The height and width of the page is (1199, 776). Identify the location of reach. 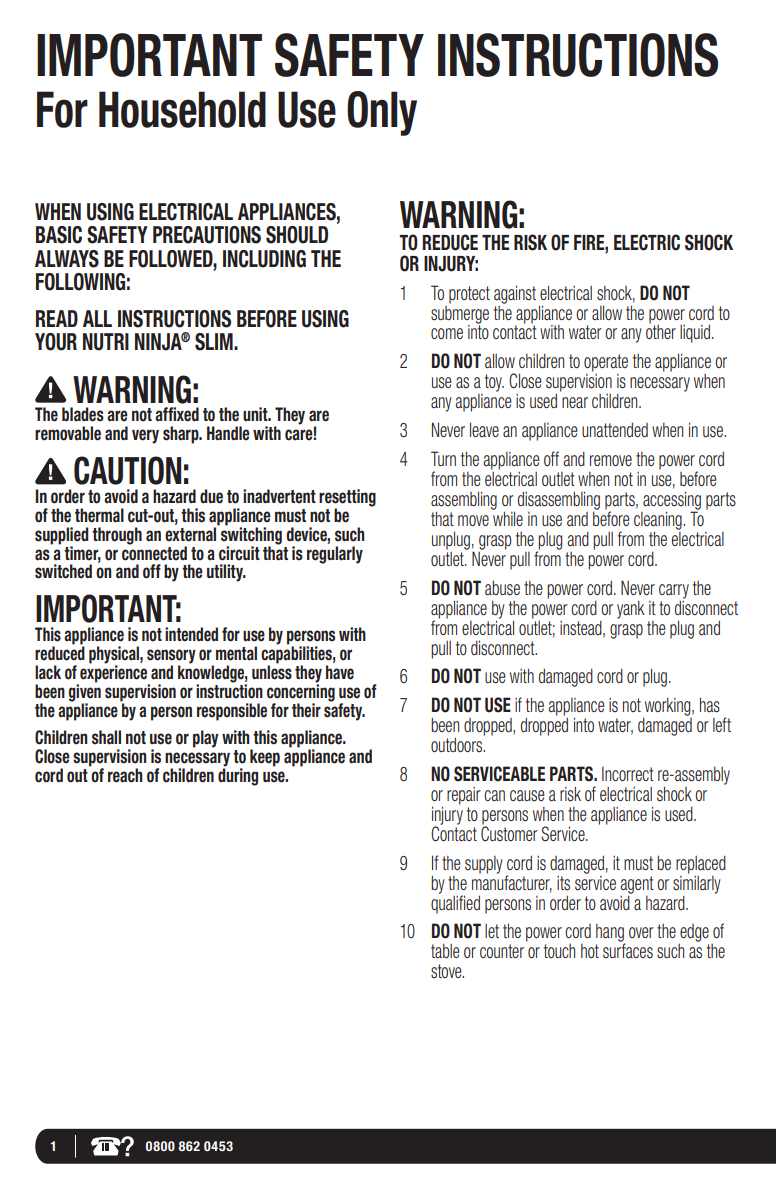
(125, 775).
